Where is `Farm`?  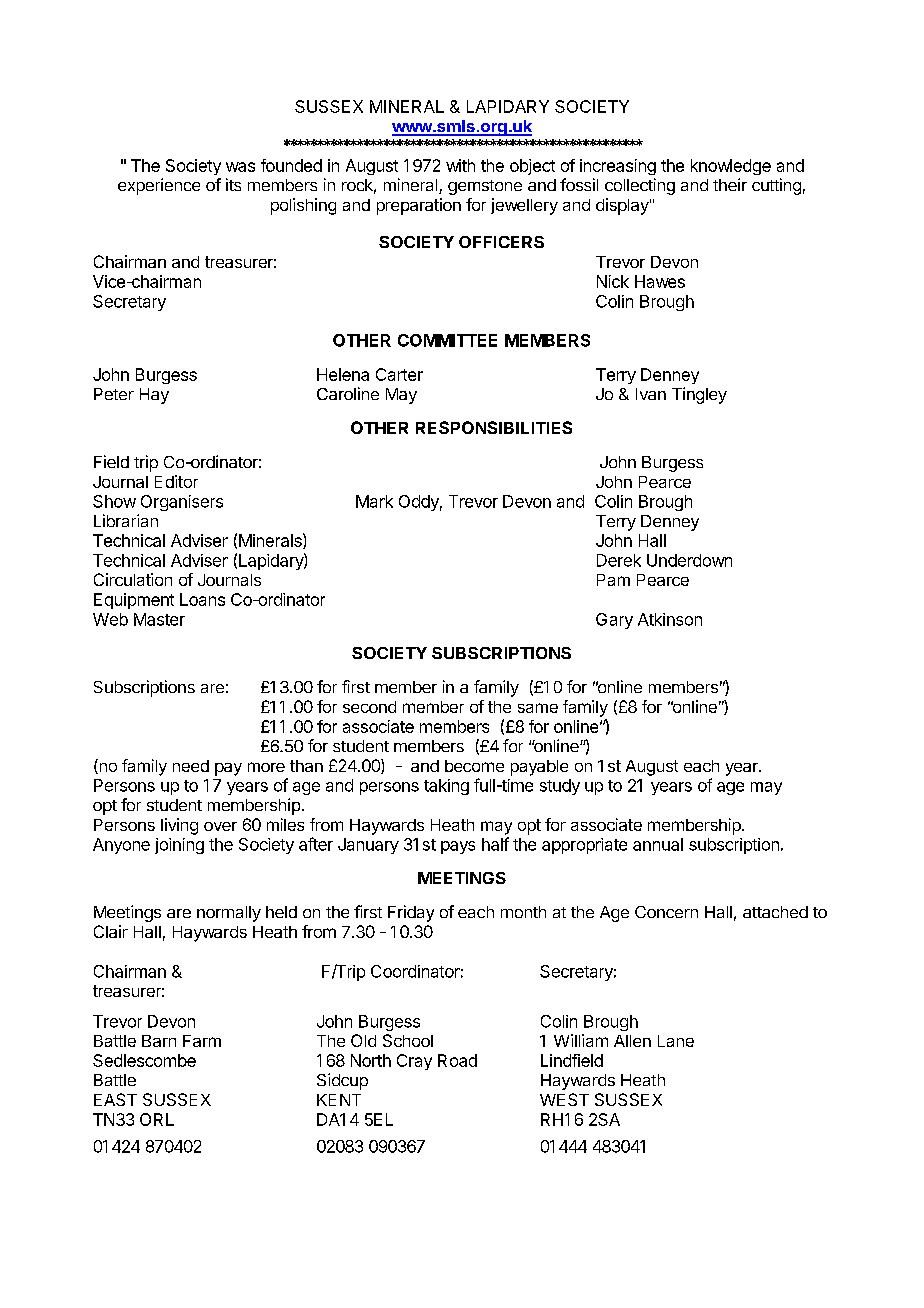
Farm is located at coordinates (202, 1041).
